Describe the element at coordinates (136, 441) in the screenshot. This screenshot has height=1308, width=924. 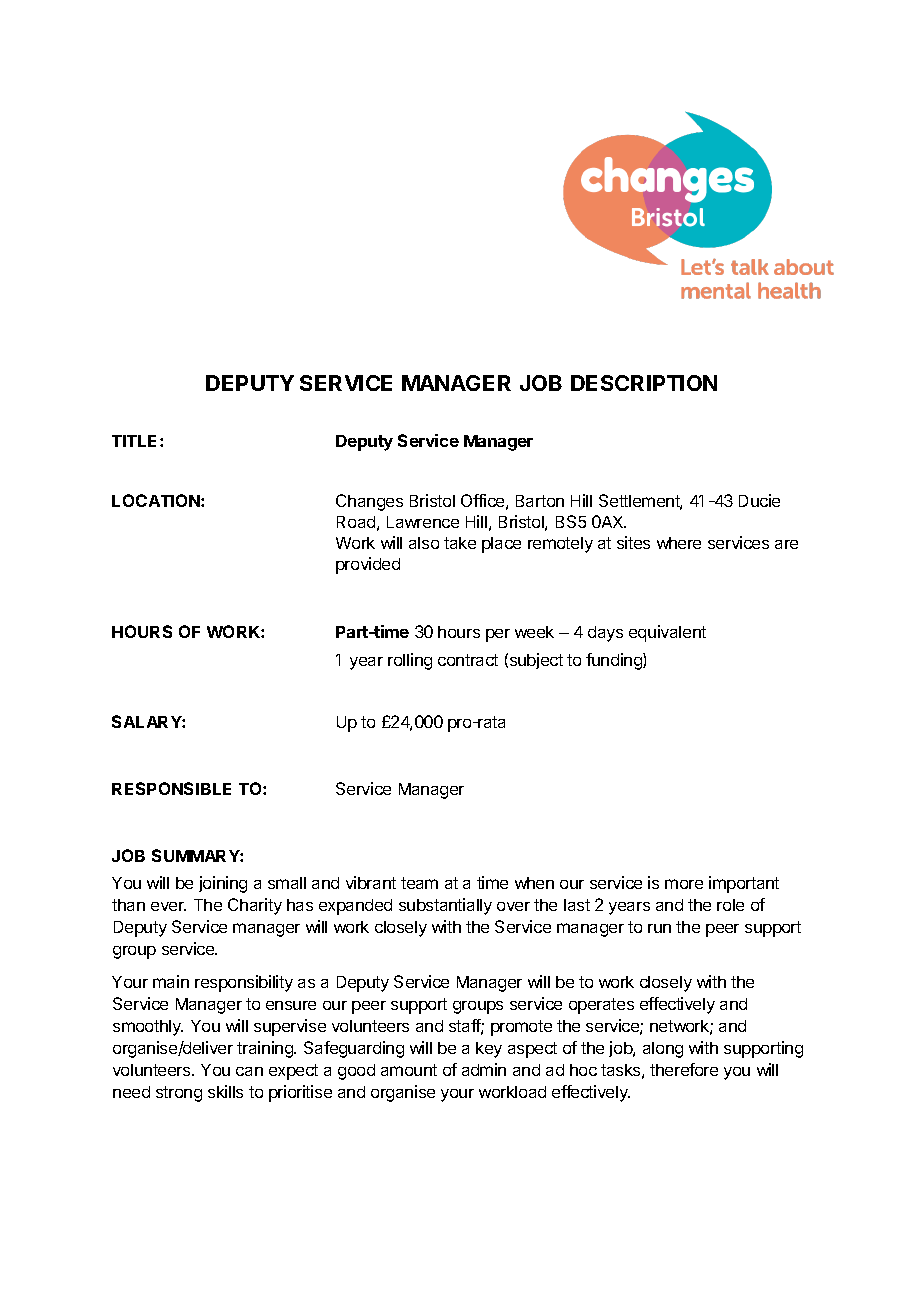
I see `TITLE` at that location.
